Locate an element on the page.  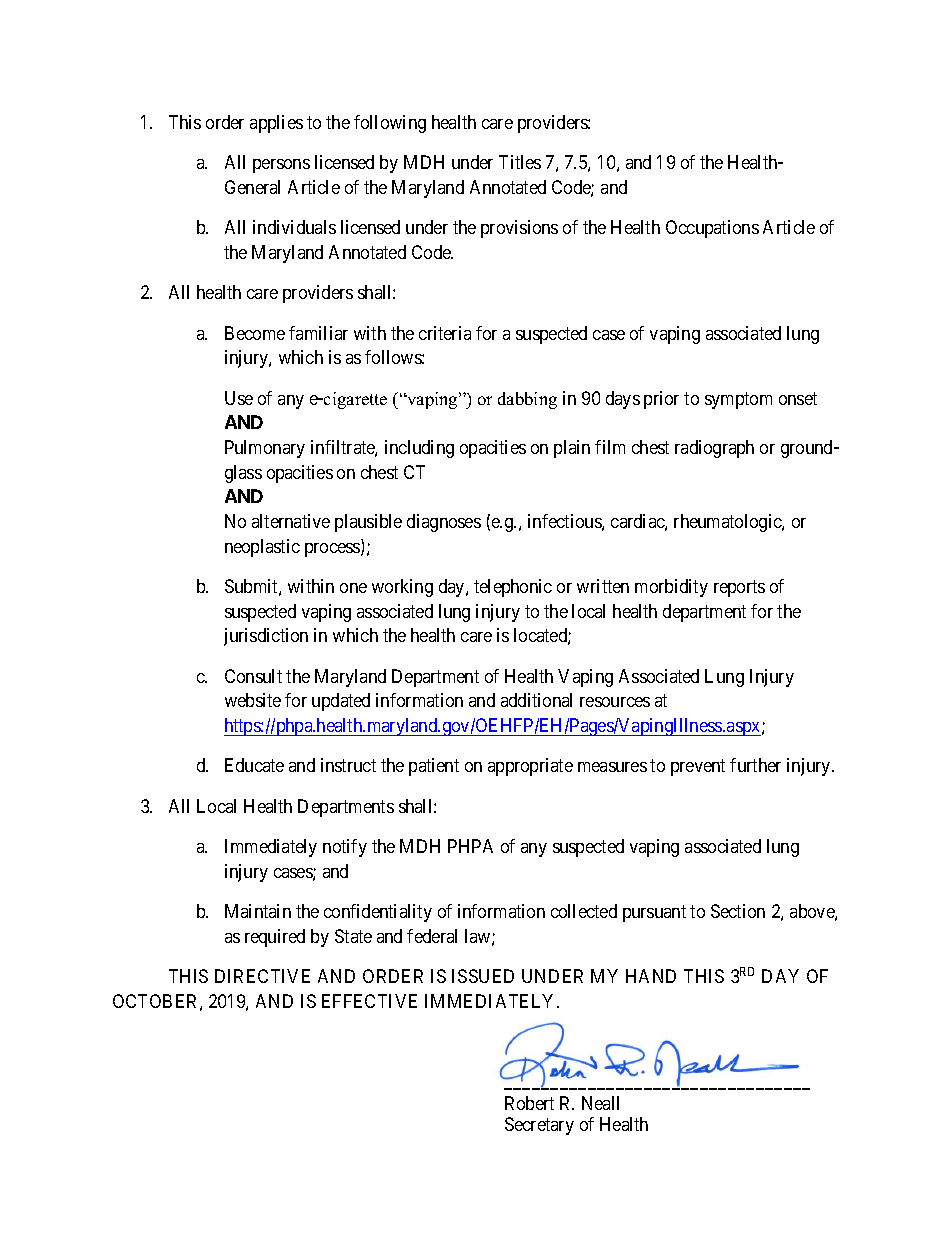
persons is located at coordinates (281, 166).
